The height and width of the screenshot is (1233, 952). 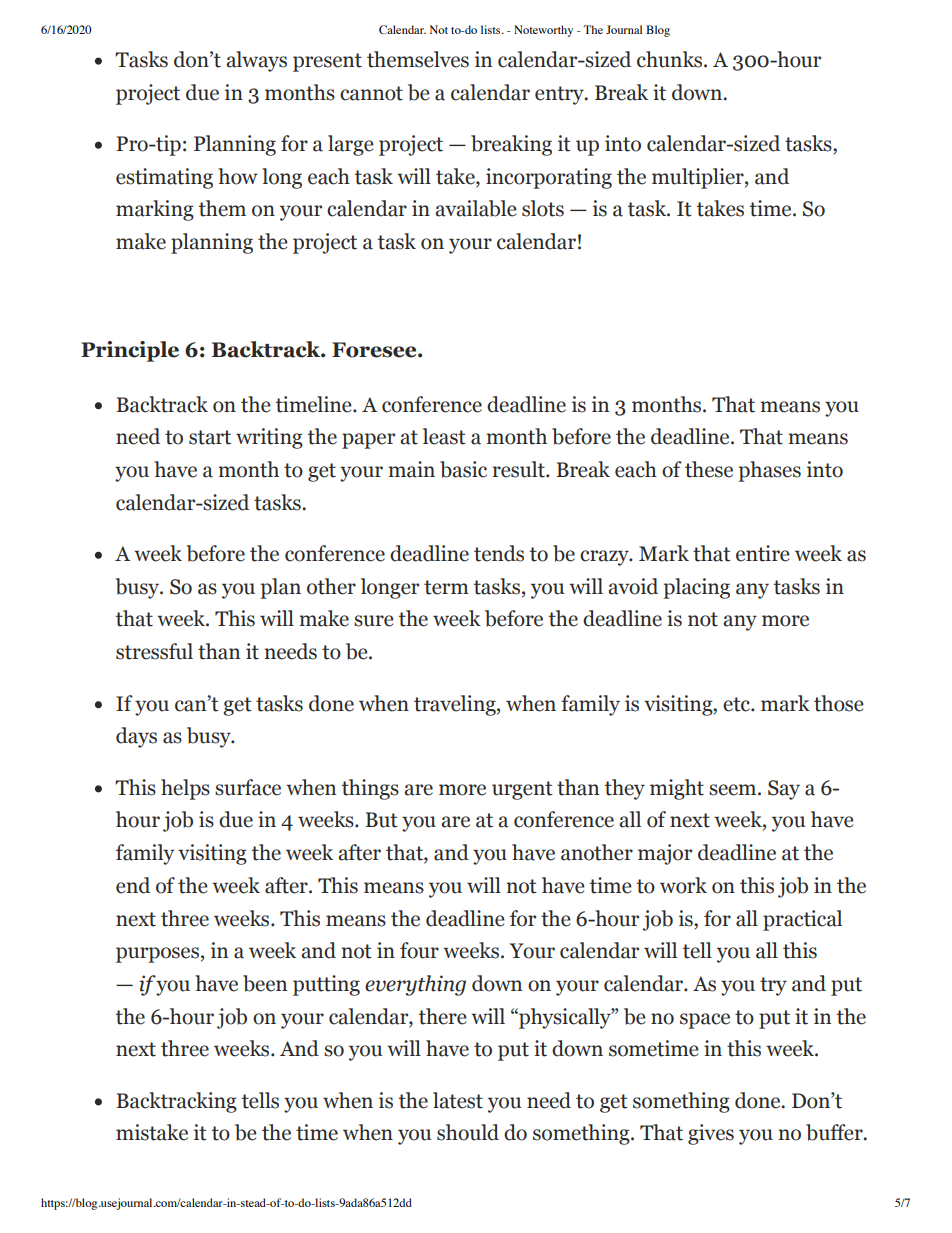 I want to click on term, so click(x=446, y=587).
